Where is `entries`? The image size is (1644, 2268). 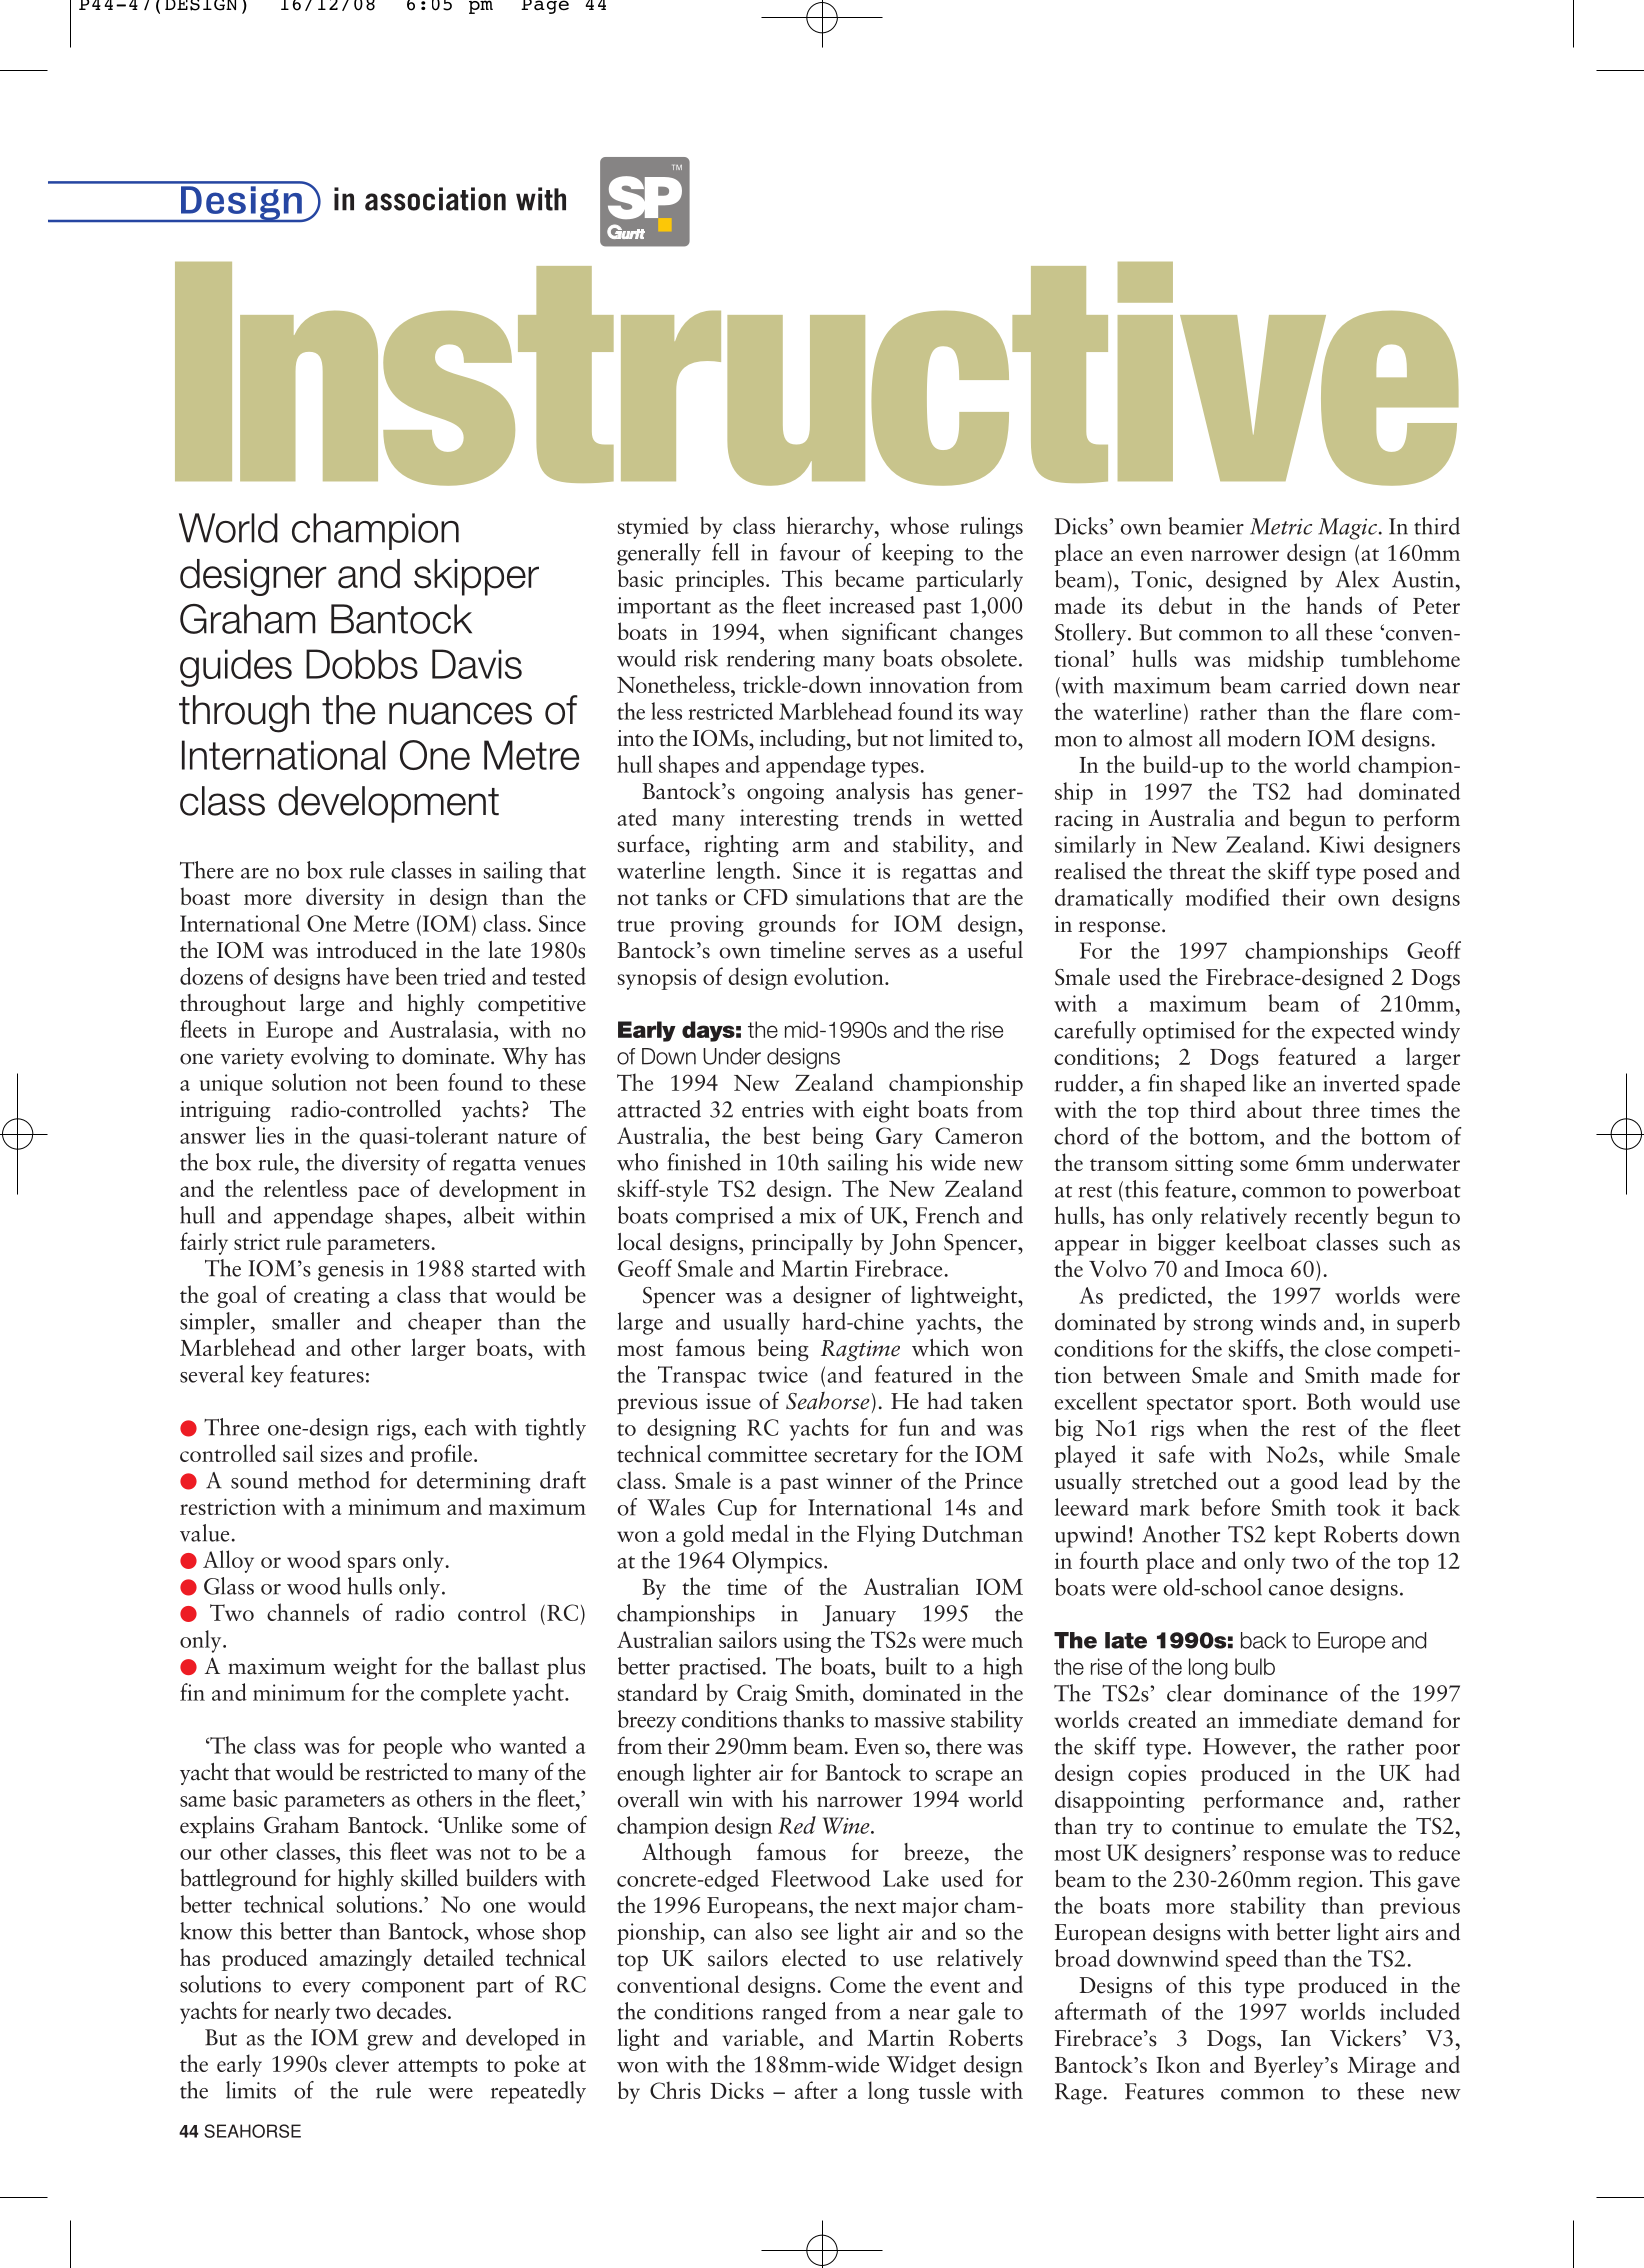
entries is located at coordinates (773, 1109).
